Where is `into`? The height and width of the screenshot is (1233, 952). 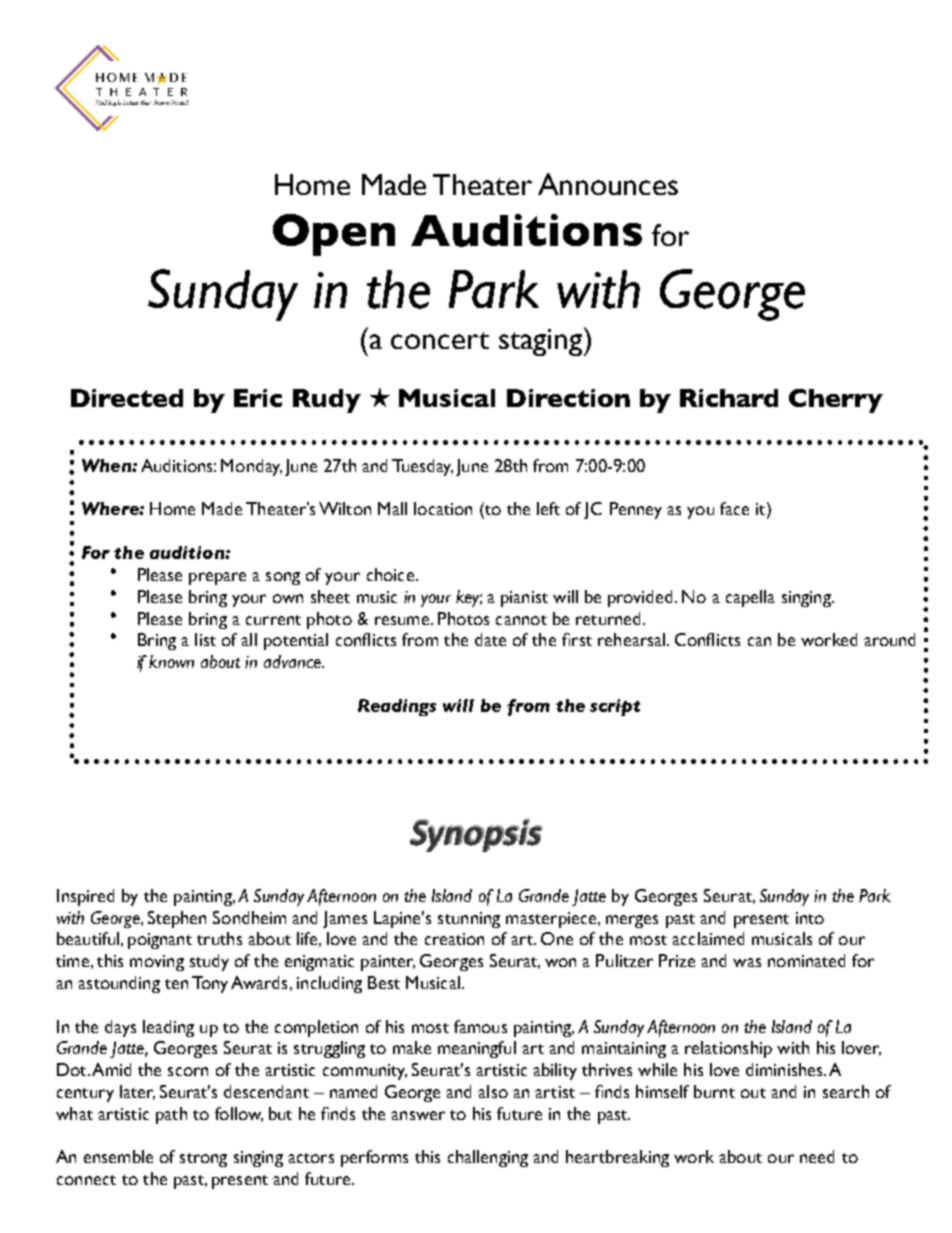
into is located at coordinates (810, 918).
